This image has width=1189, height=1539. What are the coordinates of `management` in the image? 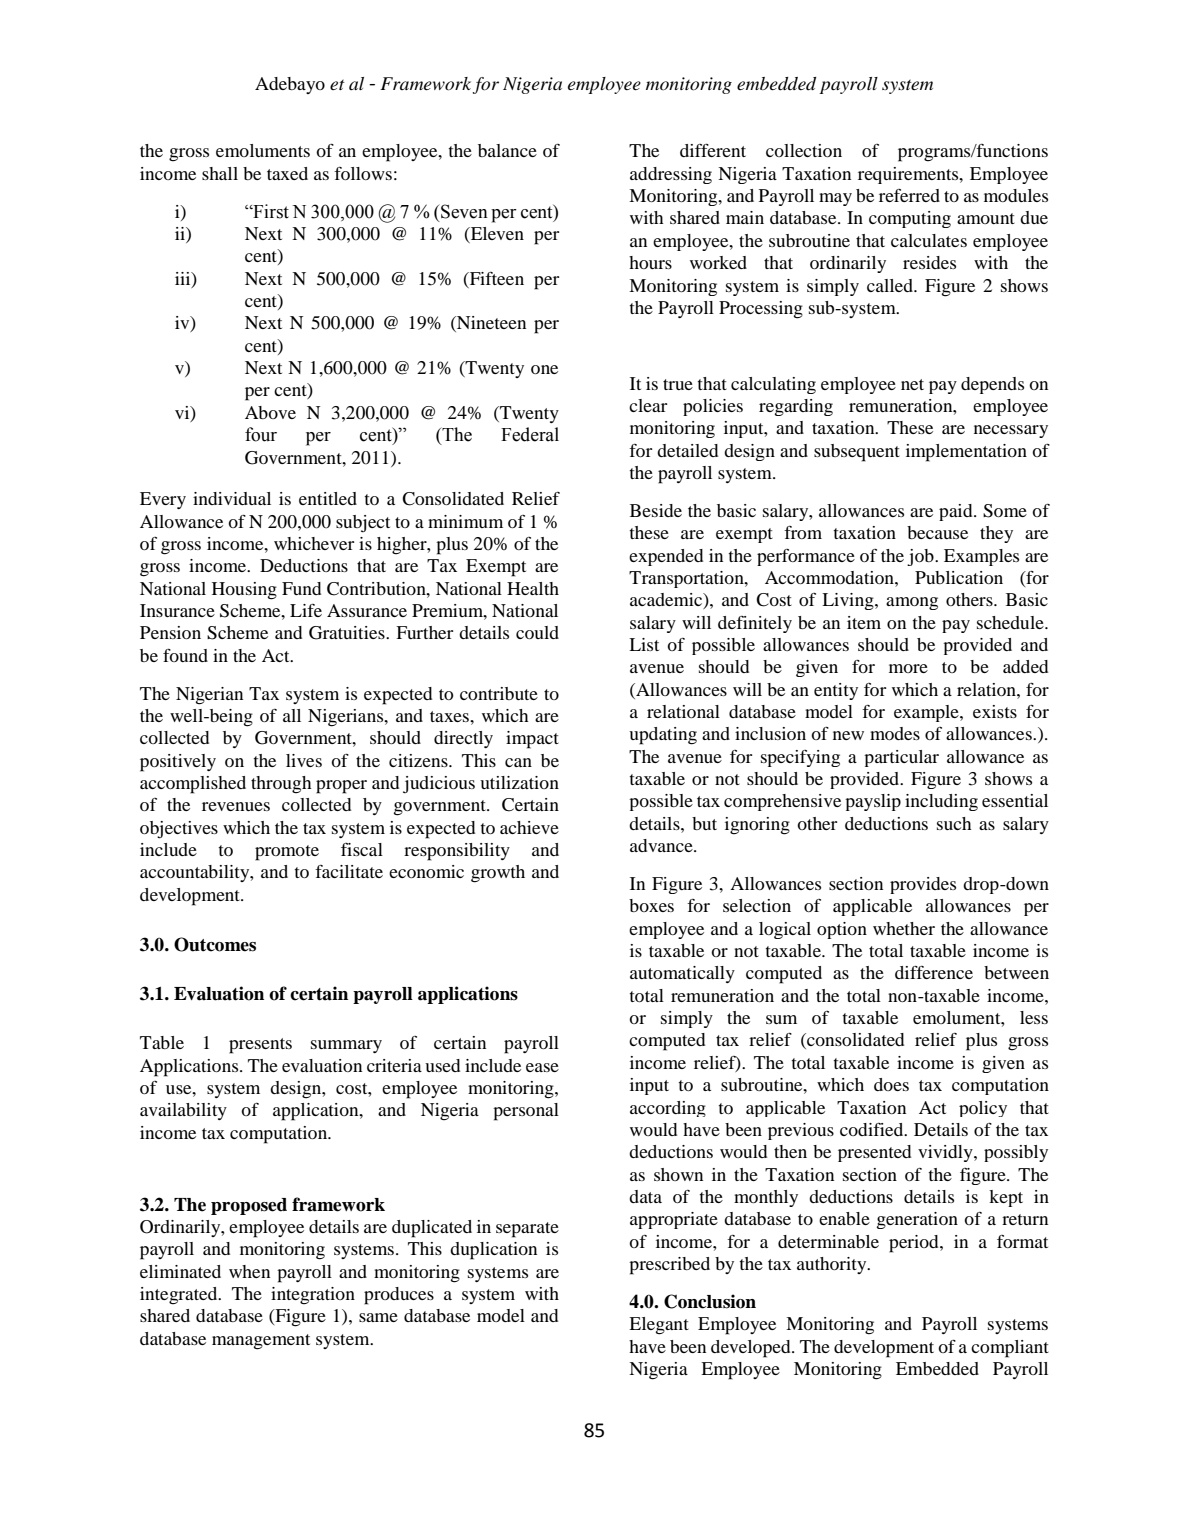 It's located at (261, 1342).
